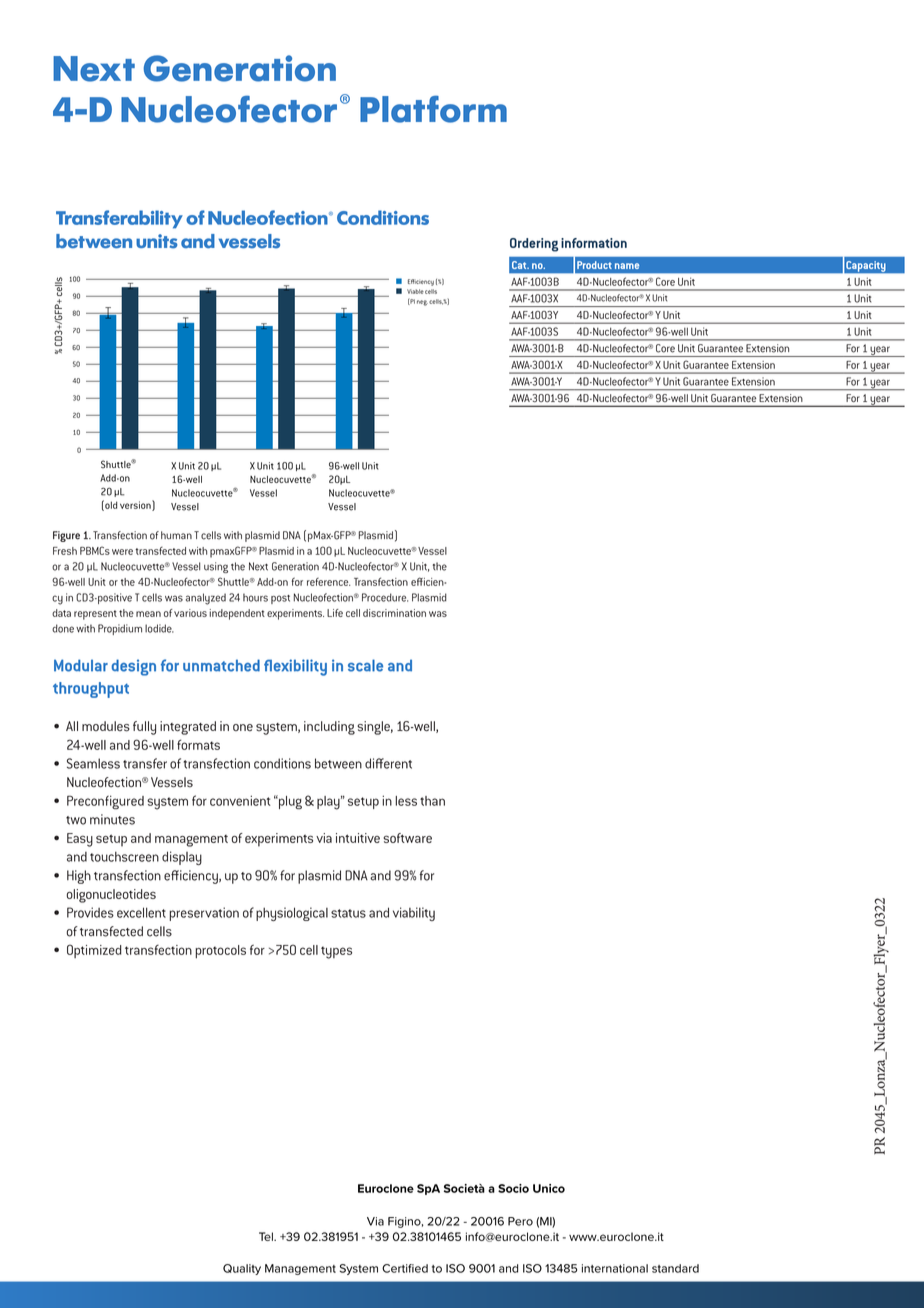 Image resolution: width=924 pixels, height=1308 pixels. I want to click on Ordering, so click(534, 245).
